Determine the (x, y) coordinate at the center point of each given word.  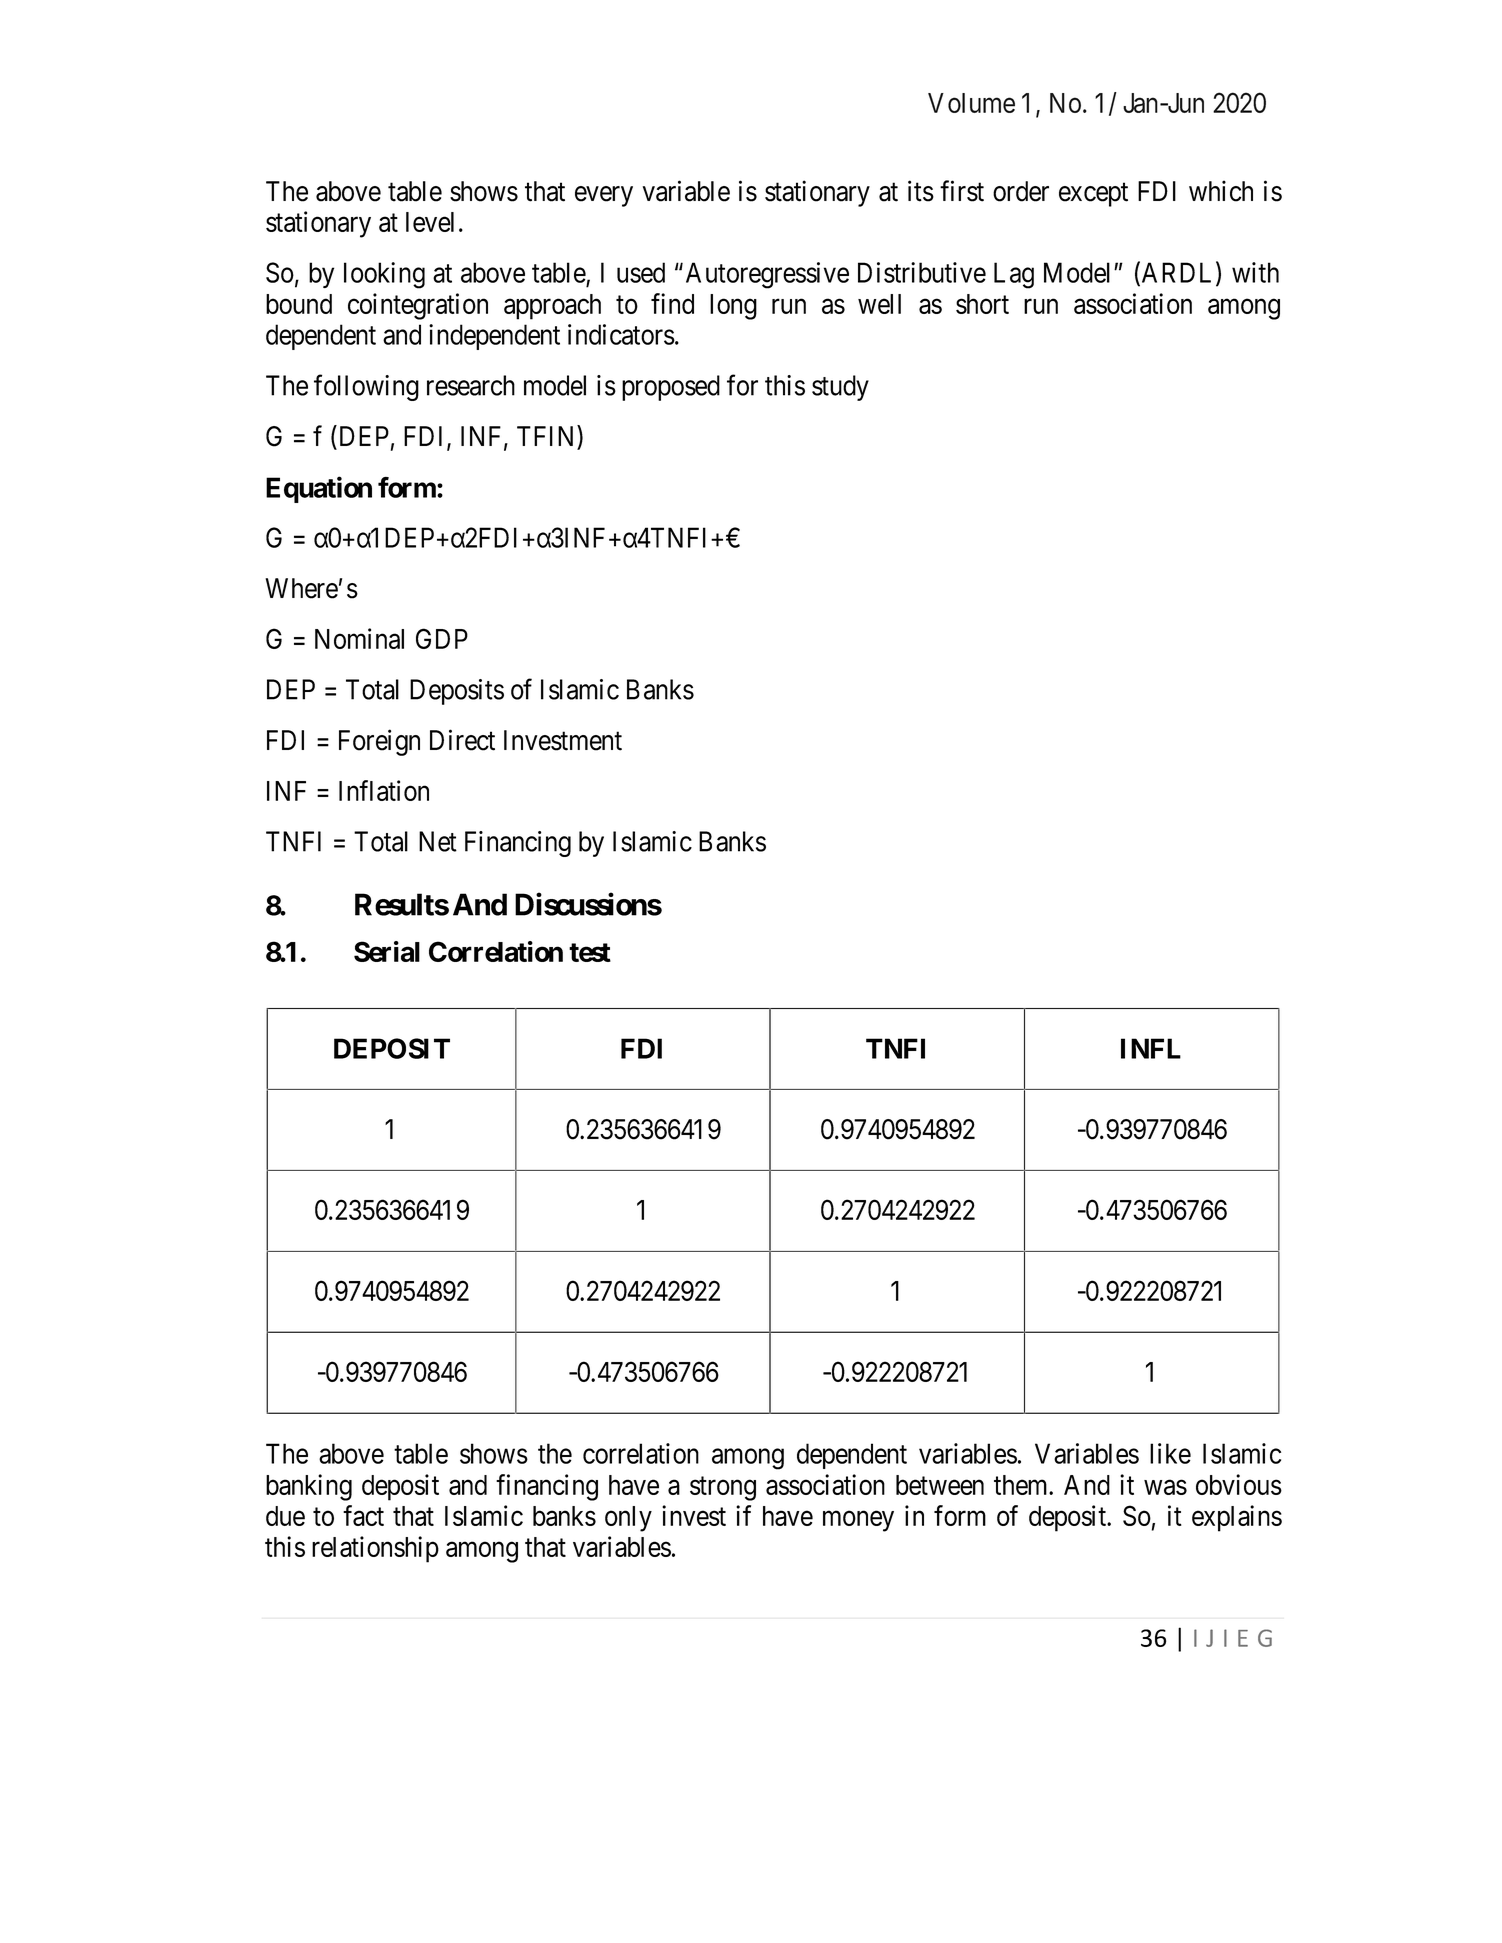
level (430, 222)
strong (723, 1489)
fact (363, 1515)
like (1170, 1453)
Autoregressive (767, 275)
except (1093, 195)
